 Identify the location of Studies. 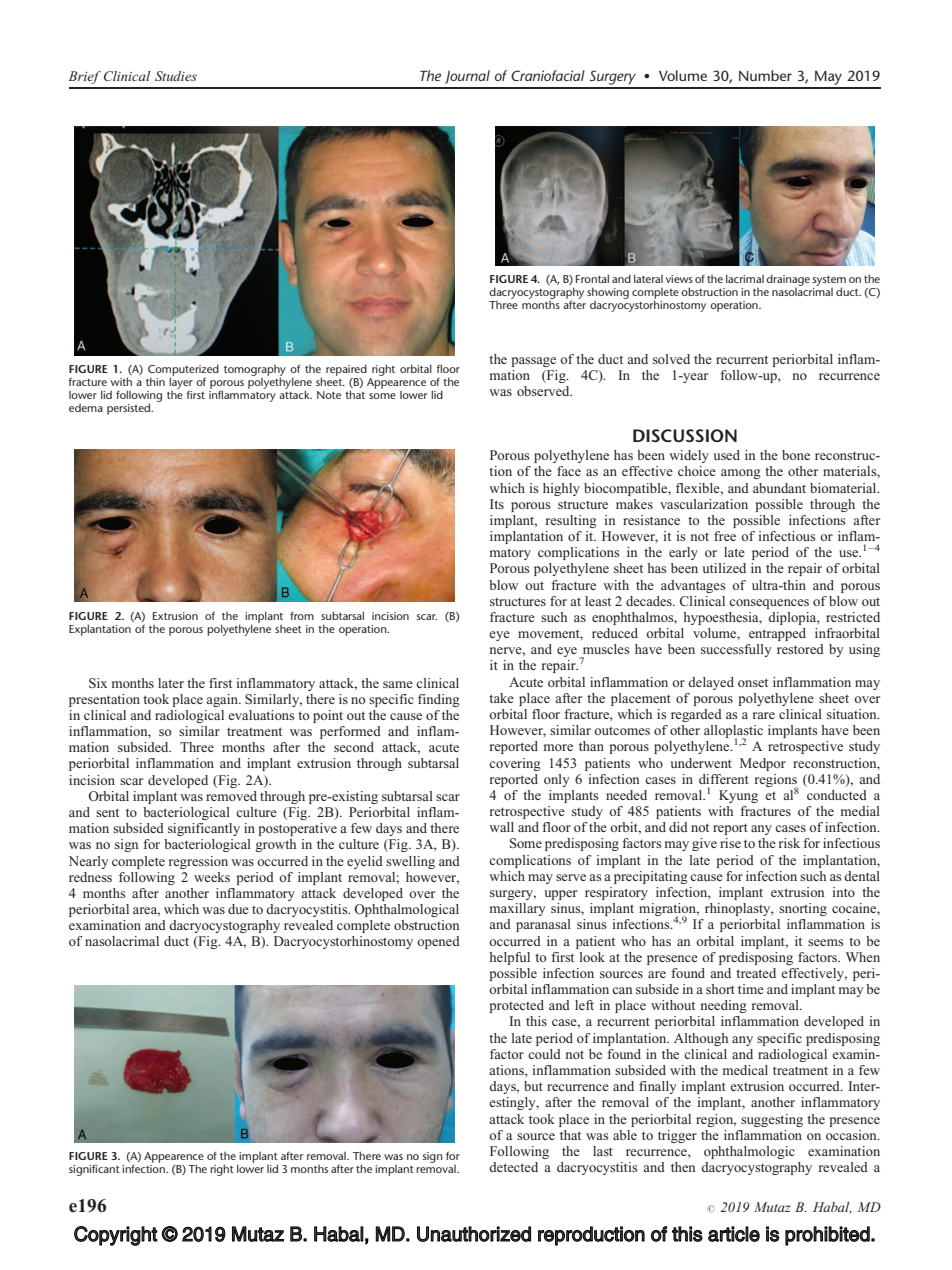
(176, 76).
